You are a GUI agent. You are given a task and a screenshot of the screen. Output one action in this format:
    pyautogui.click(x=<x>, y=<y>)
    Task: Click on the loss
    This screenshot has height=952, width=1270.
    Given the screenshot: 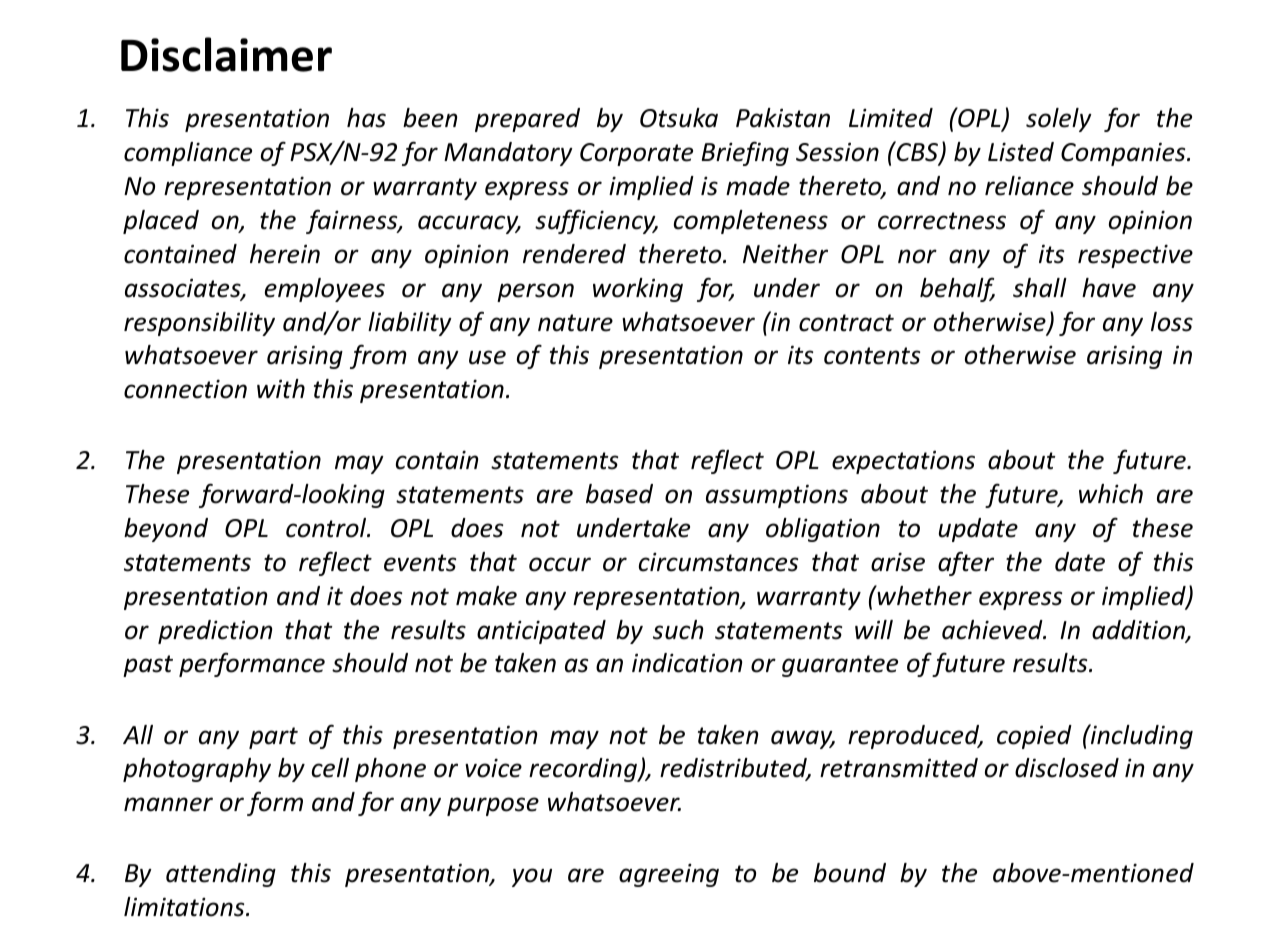 What is the action you would take?
    pyautogui.click(x=1172, y=322)
